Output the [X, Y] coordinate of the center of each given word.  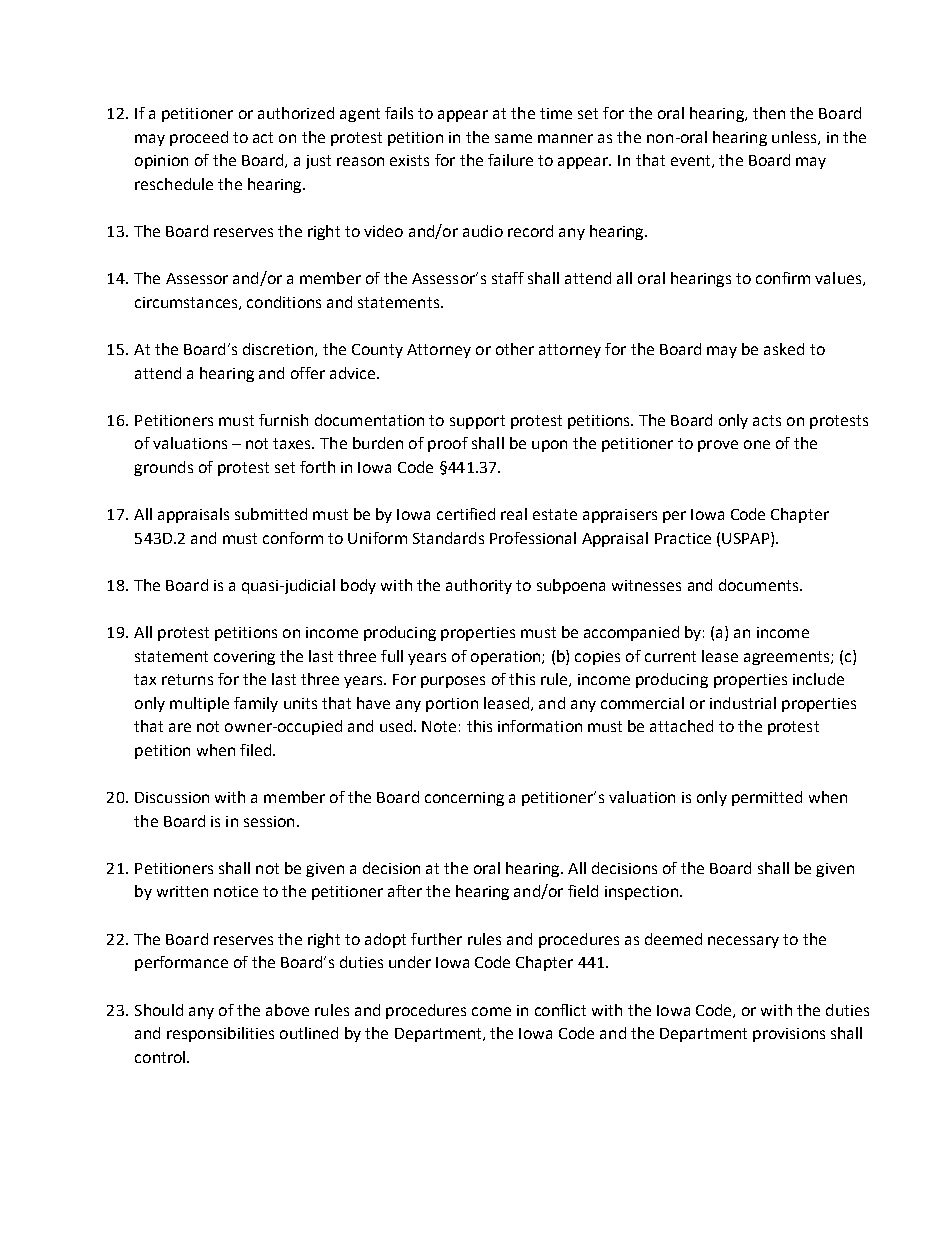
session [269, 821]
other [515, 349]
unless [795, 138]
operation [507, 658]
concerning [464, 799]
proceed [199, 138]
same [513, 138]
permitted [767, 798]
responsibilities [220, 1034]
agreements [788, 658]
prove [718, 446]
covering [244, 658]
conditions [284, 302]
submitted [271, 514]
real [514, 514]
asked [784, 349]
